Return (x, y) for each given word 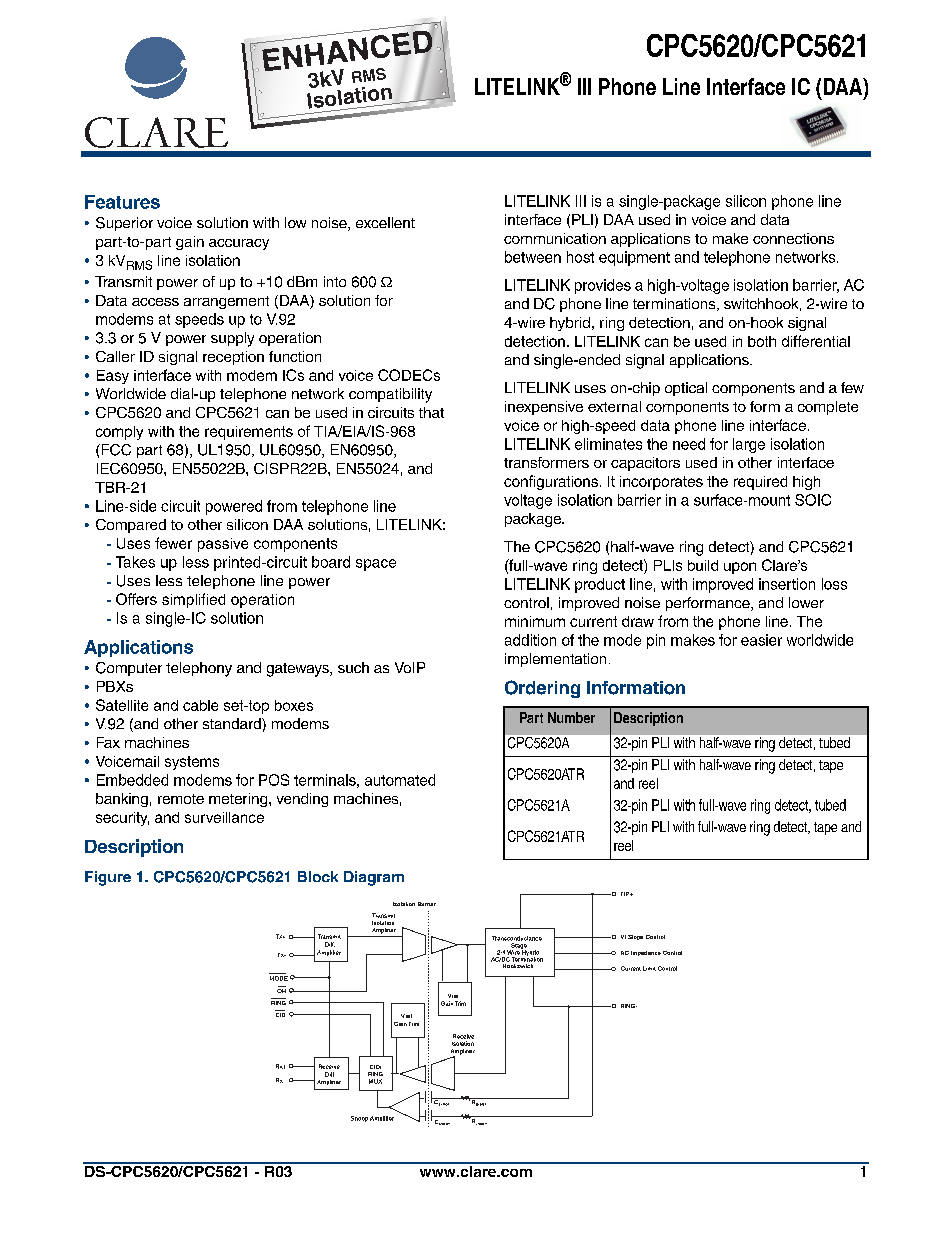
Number (571, 717)
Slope (635, 937)
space (376, 565)
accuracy (239, 244)
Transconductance (517, 938)
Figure (108, 878)
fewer (173, 543)
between (533, 257)
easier (761, 640)
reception (233, 358)
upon (740, 568)
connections (793, 238)
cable (200, 705)
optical (686, 389)
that (431, 412)
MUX (375, 1081)
